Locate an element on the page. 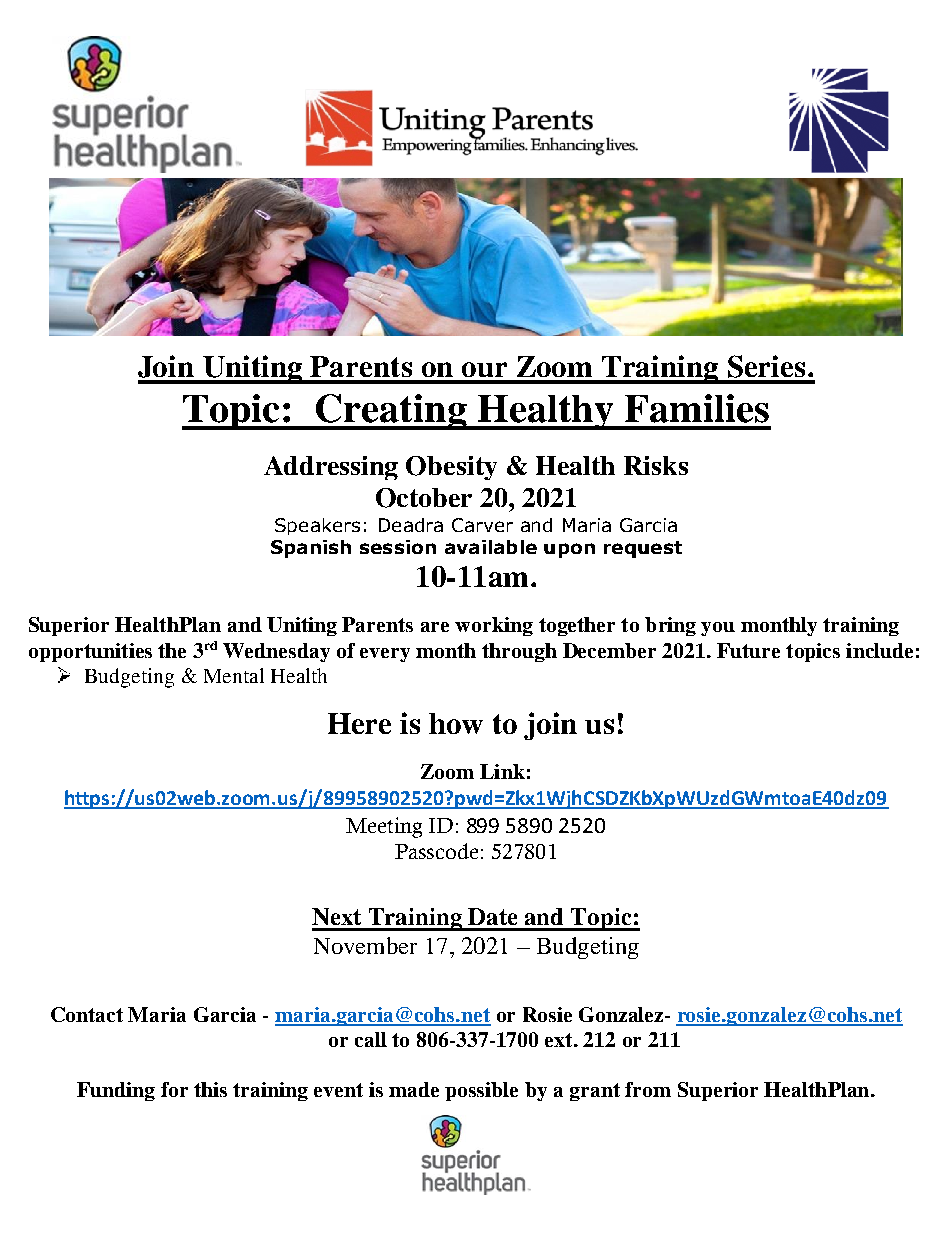 This document has width=952, height=1233. possible is located at coordinates (481, 1091).
